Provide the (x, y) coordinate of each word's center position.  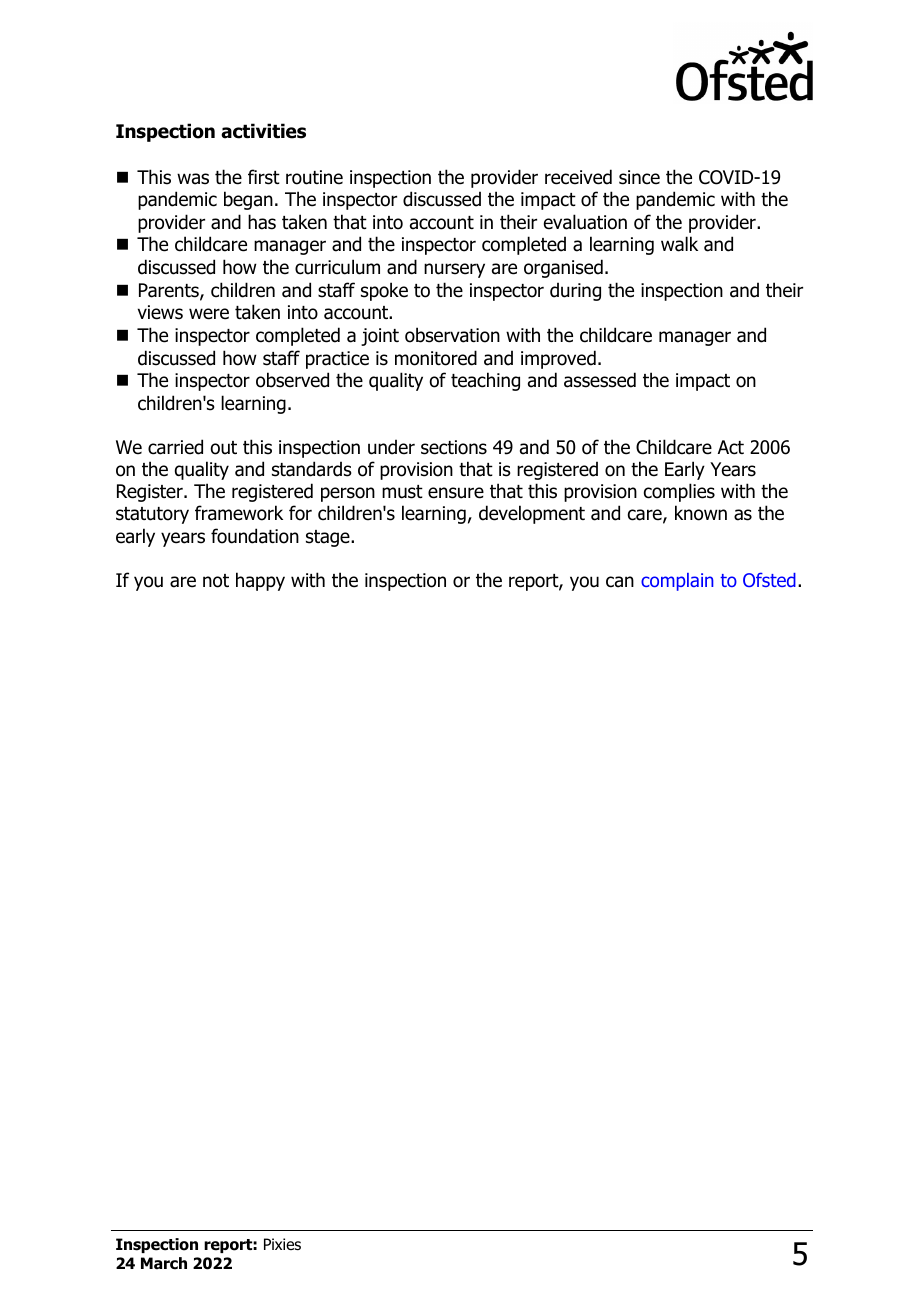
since (639, 177)
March (164, 1263)
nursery (454, 270)
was (193, 179)
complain (677, 582)
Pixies (282, 1244)
